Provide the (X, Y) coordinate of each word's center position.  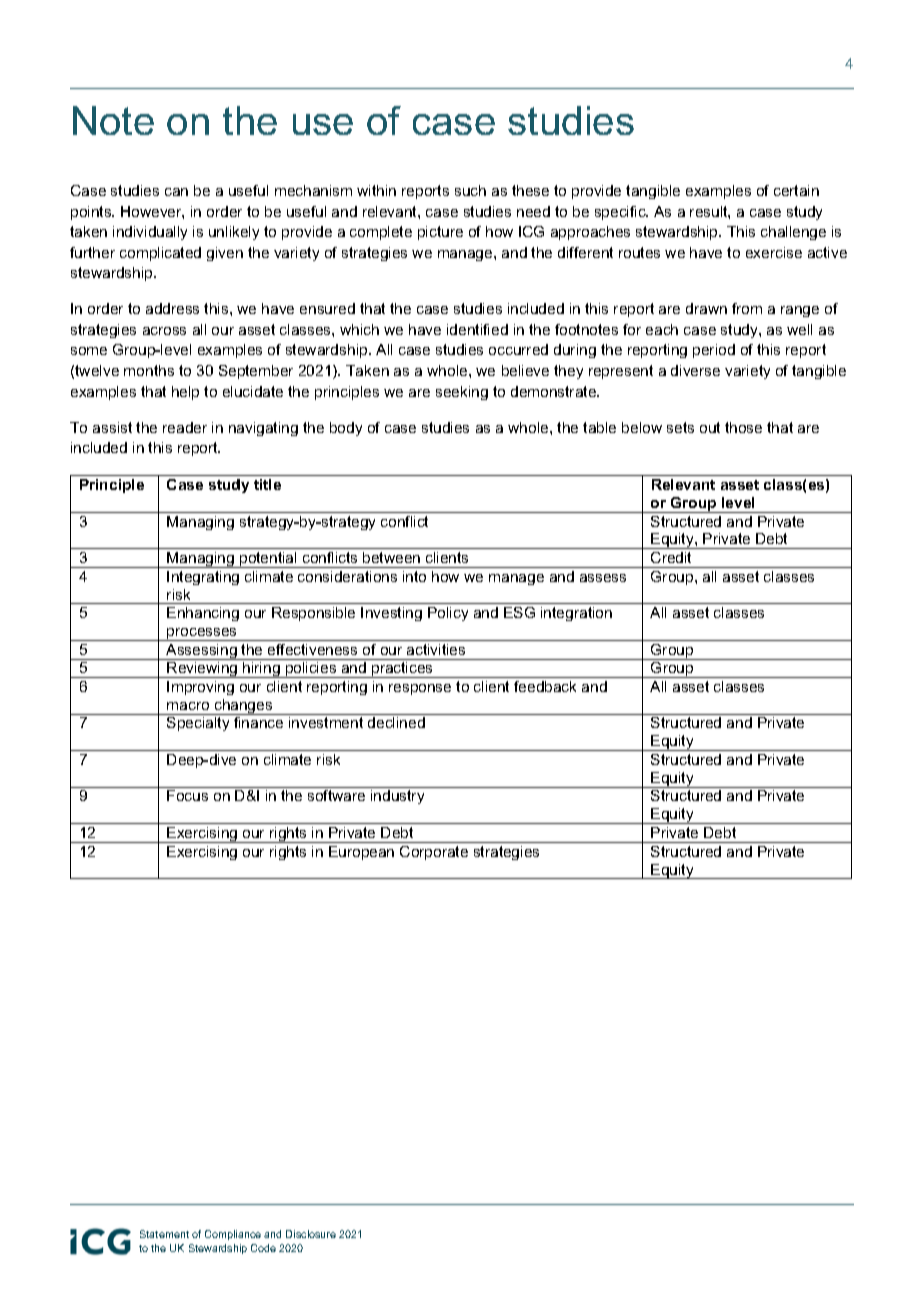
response (420, 689)
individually (150, 233)
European (361, 853)
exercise (774, 252)
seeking (462, 393)
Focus (187, 795)
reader (185, 427)
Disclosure (311, 1234)
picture (440, 233)
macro (188, 706)
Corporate (434, 853)
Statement (164, 1234)
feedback (545, 686)
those (743, 427)
